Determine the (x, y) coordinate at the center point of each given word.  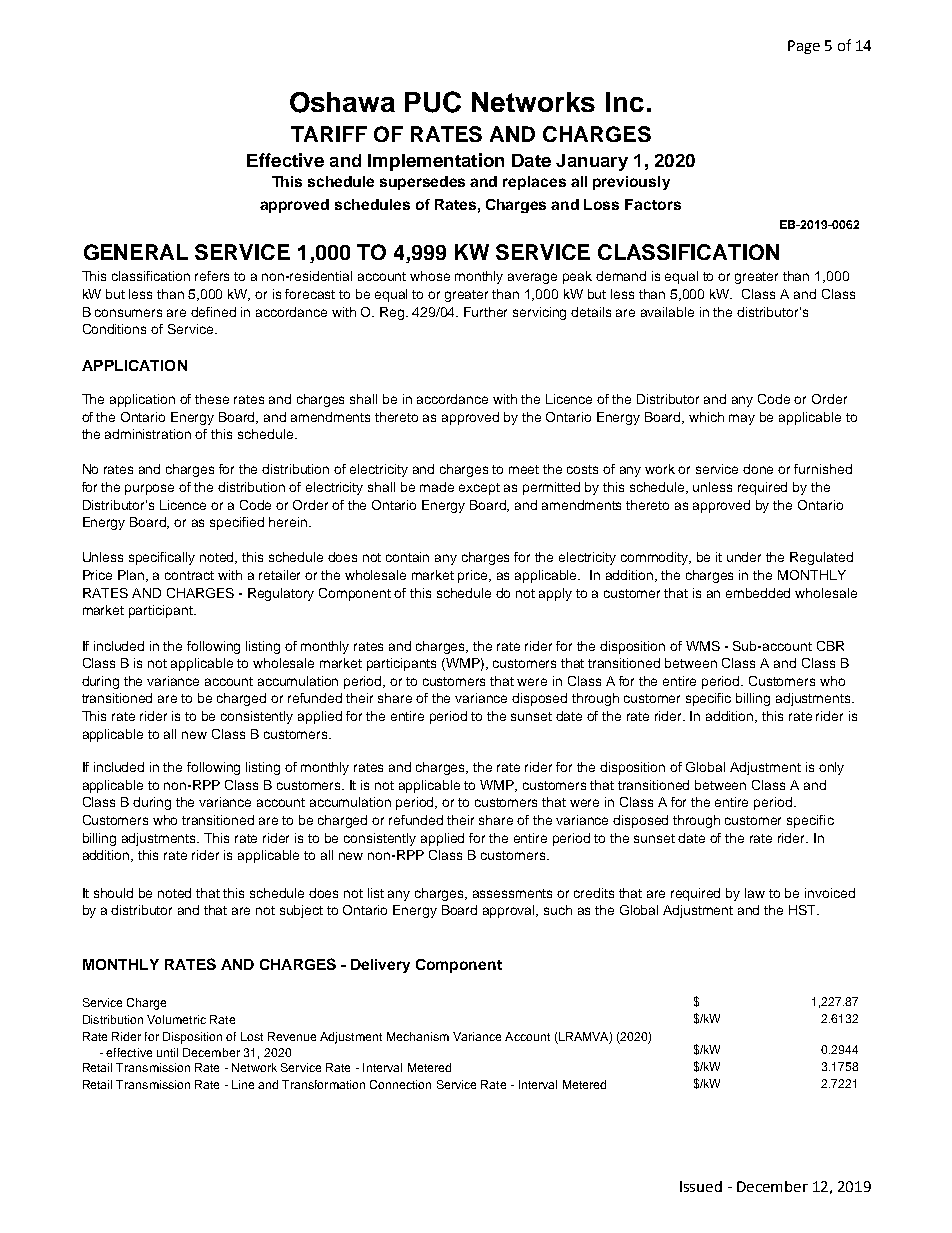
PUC (433, 102)
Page (804, 47)
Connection (400, 1084)
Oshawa (342, 102)
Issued (701, 1186)
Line (243, 1084)
